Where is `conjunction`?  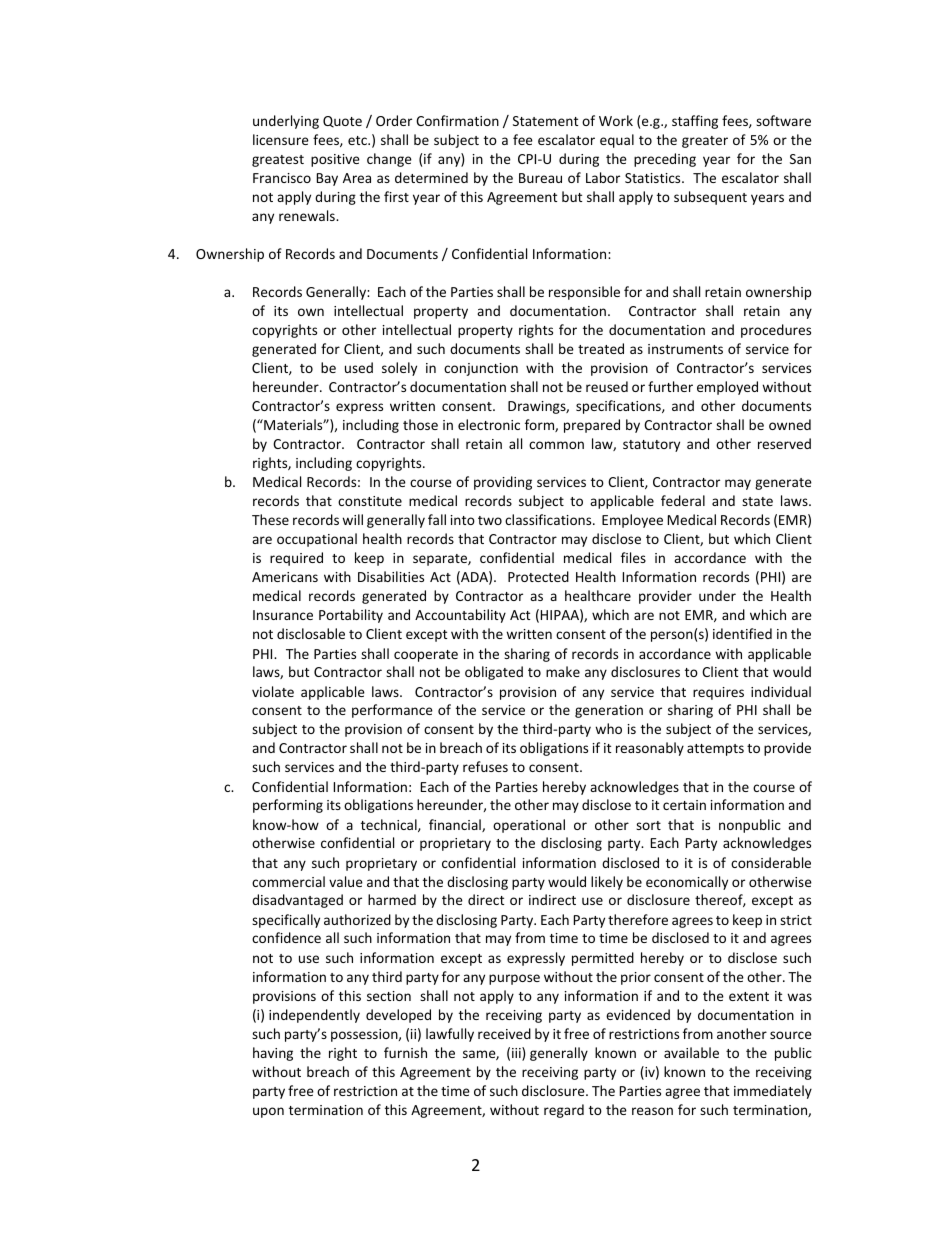
conjunction is located at coordinates (481, 369).
